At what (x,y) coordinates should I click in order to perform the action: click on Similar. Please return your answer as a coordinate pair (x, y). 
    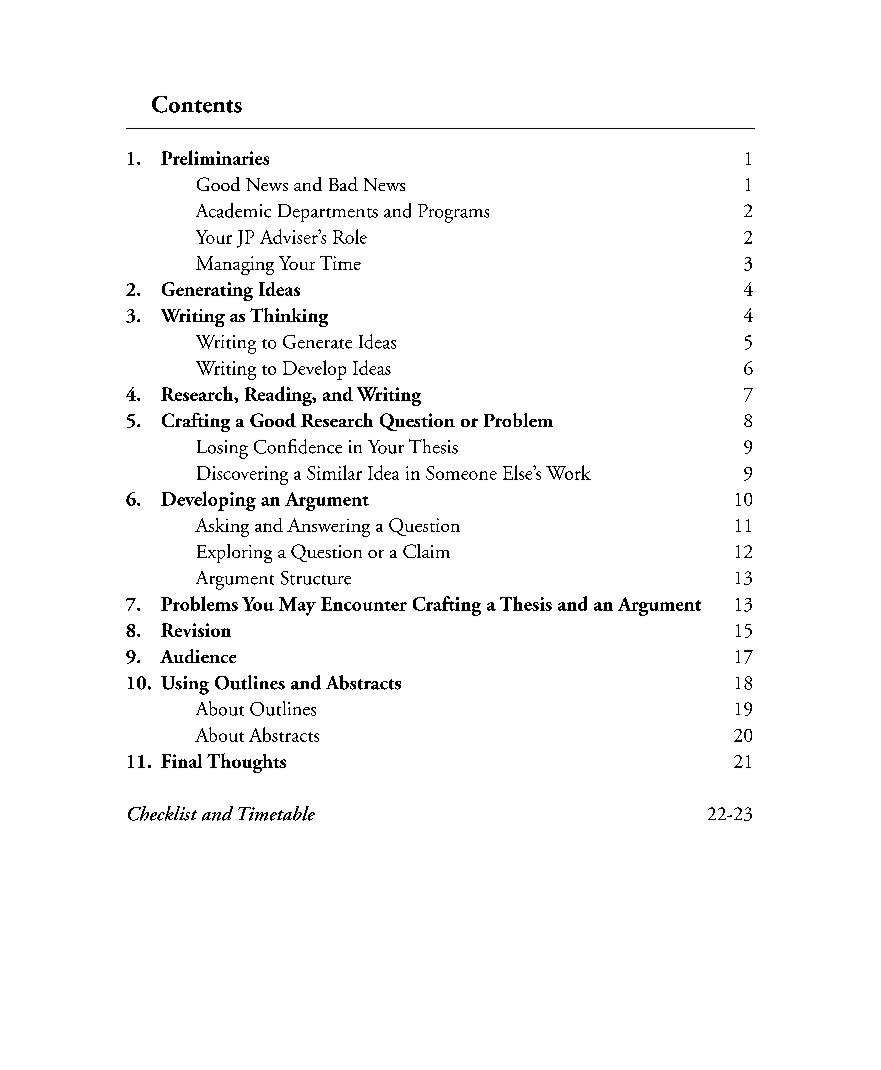
    Looking at the image, I should click on (334, 472).
